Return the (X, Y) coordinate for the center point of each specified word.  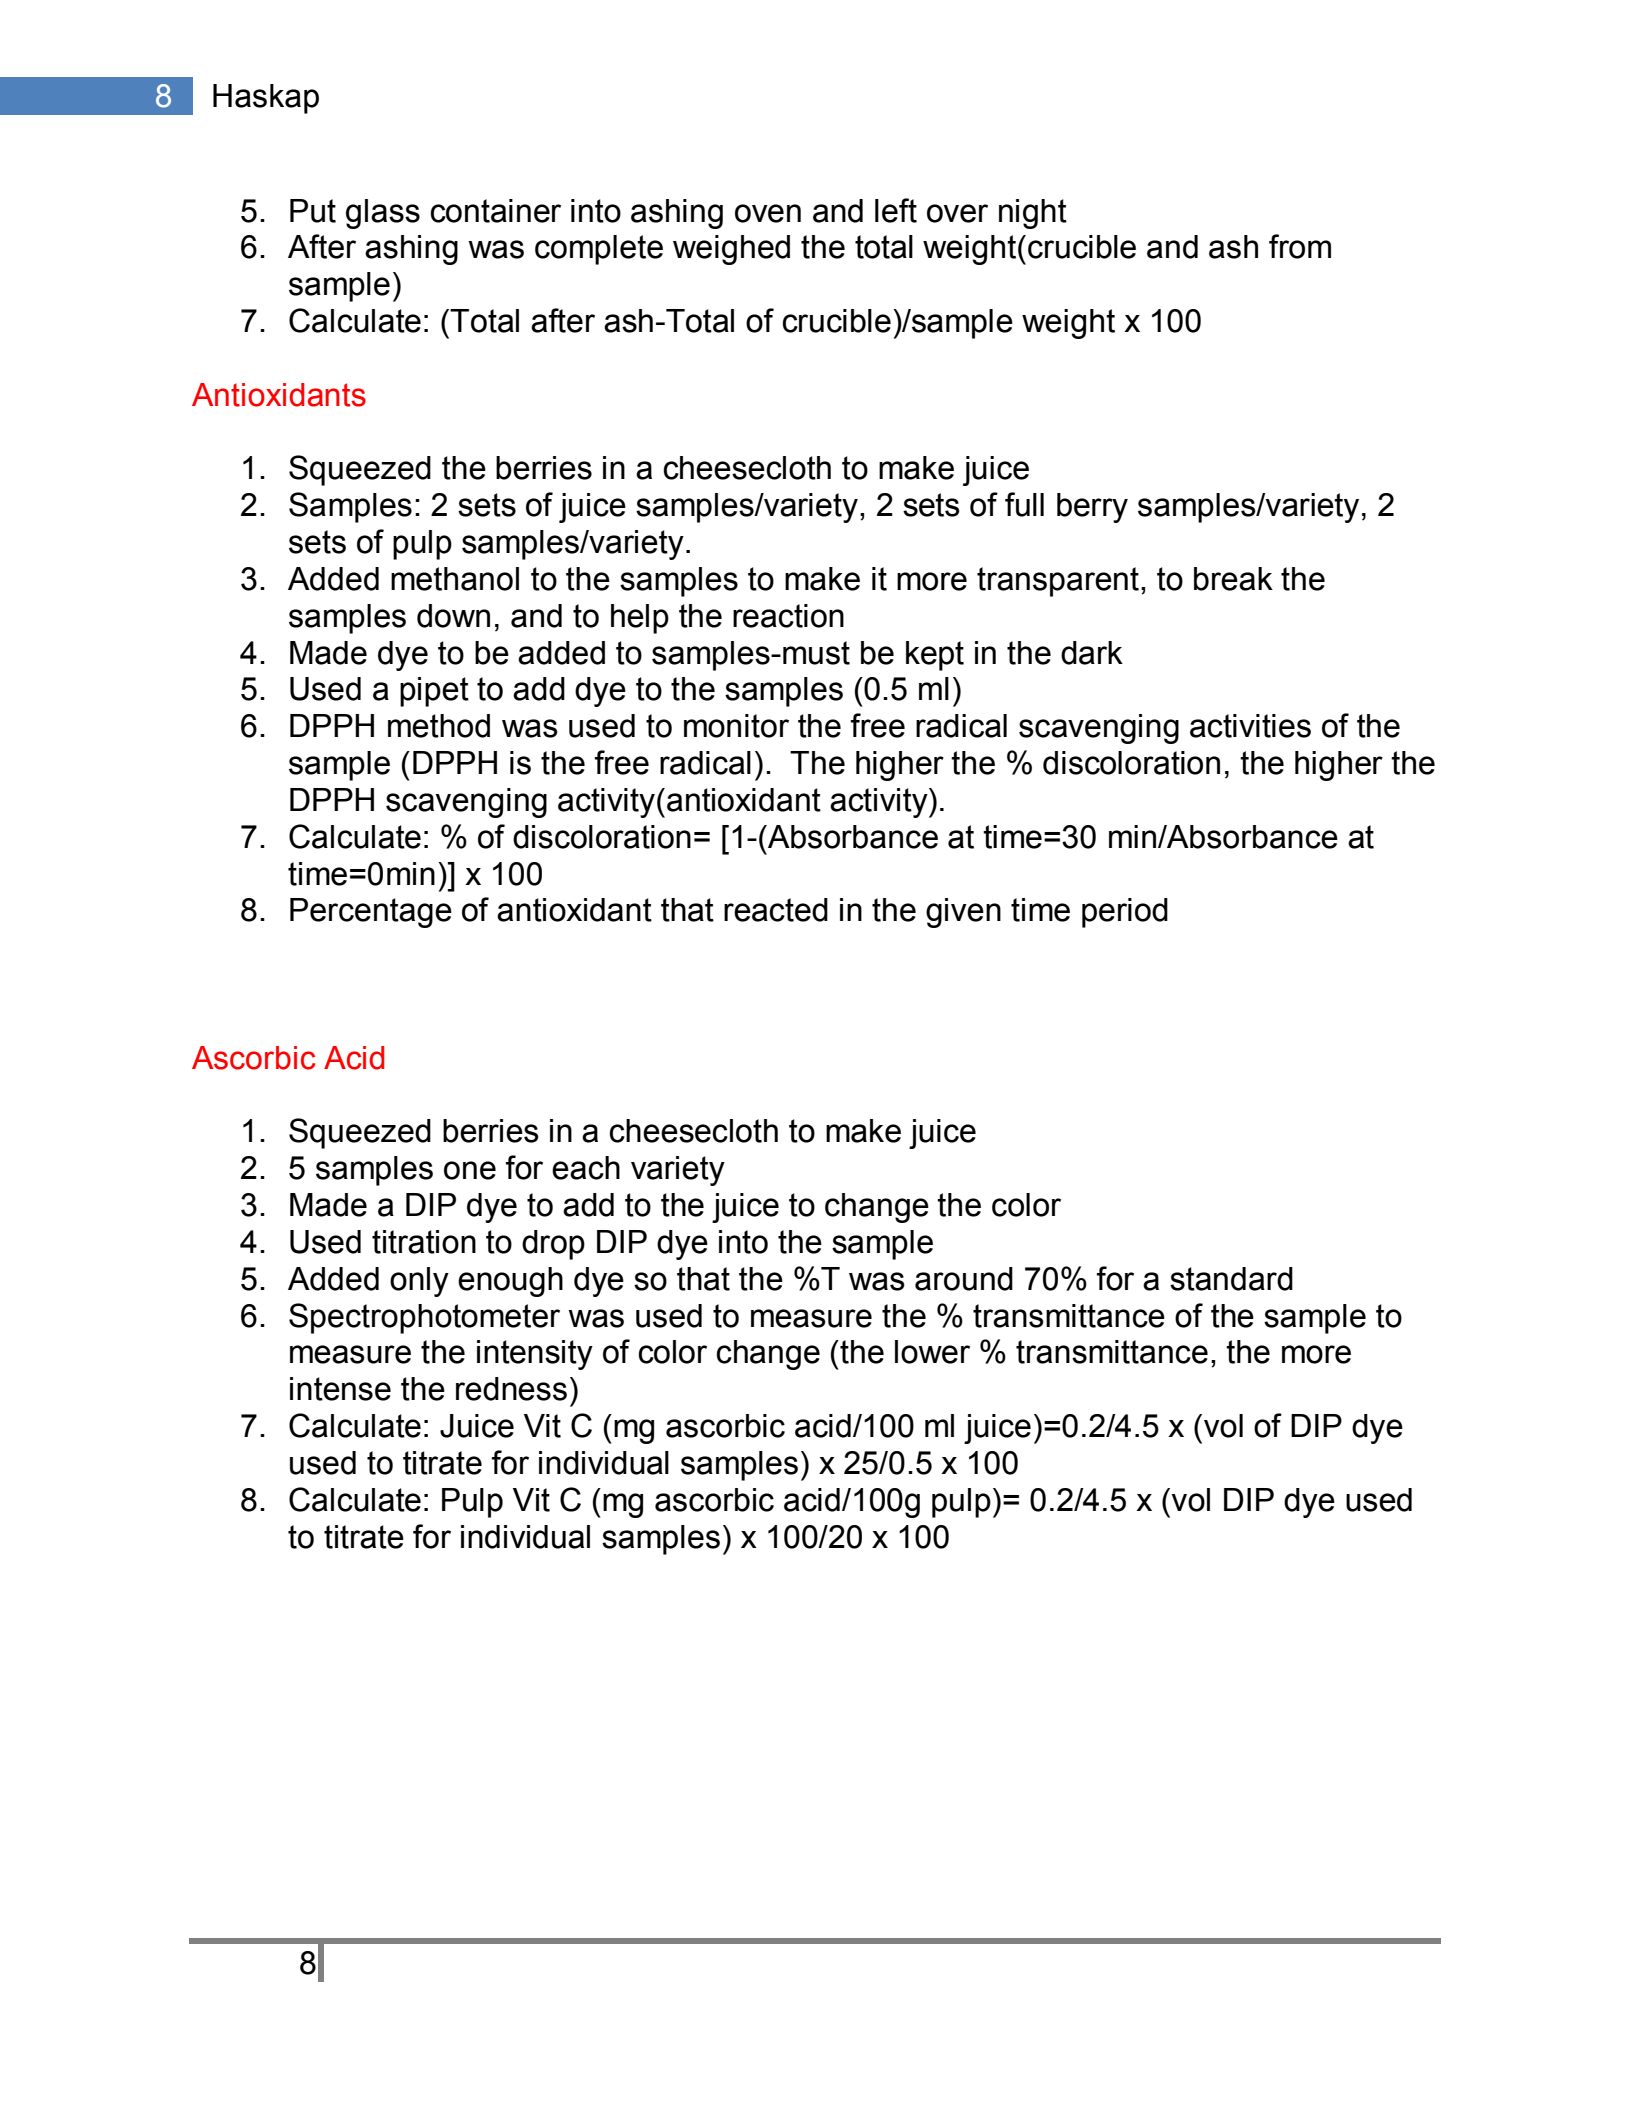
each (586, 1168)
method (439, 726)
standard (1231, 1279)
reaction (788, 616)
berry (1092, 508)
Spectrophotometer (424, 1318)
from (1300, 246)
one (470, 1170)
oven (768, 213)
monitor (736, 726)
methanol (455, 579)
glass (383, 214)
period (1125, 913)
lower (932, 1352)
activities (1250, 726)
